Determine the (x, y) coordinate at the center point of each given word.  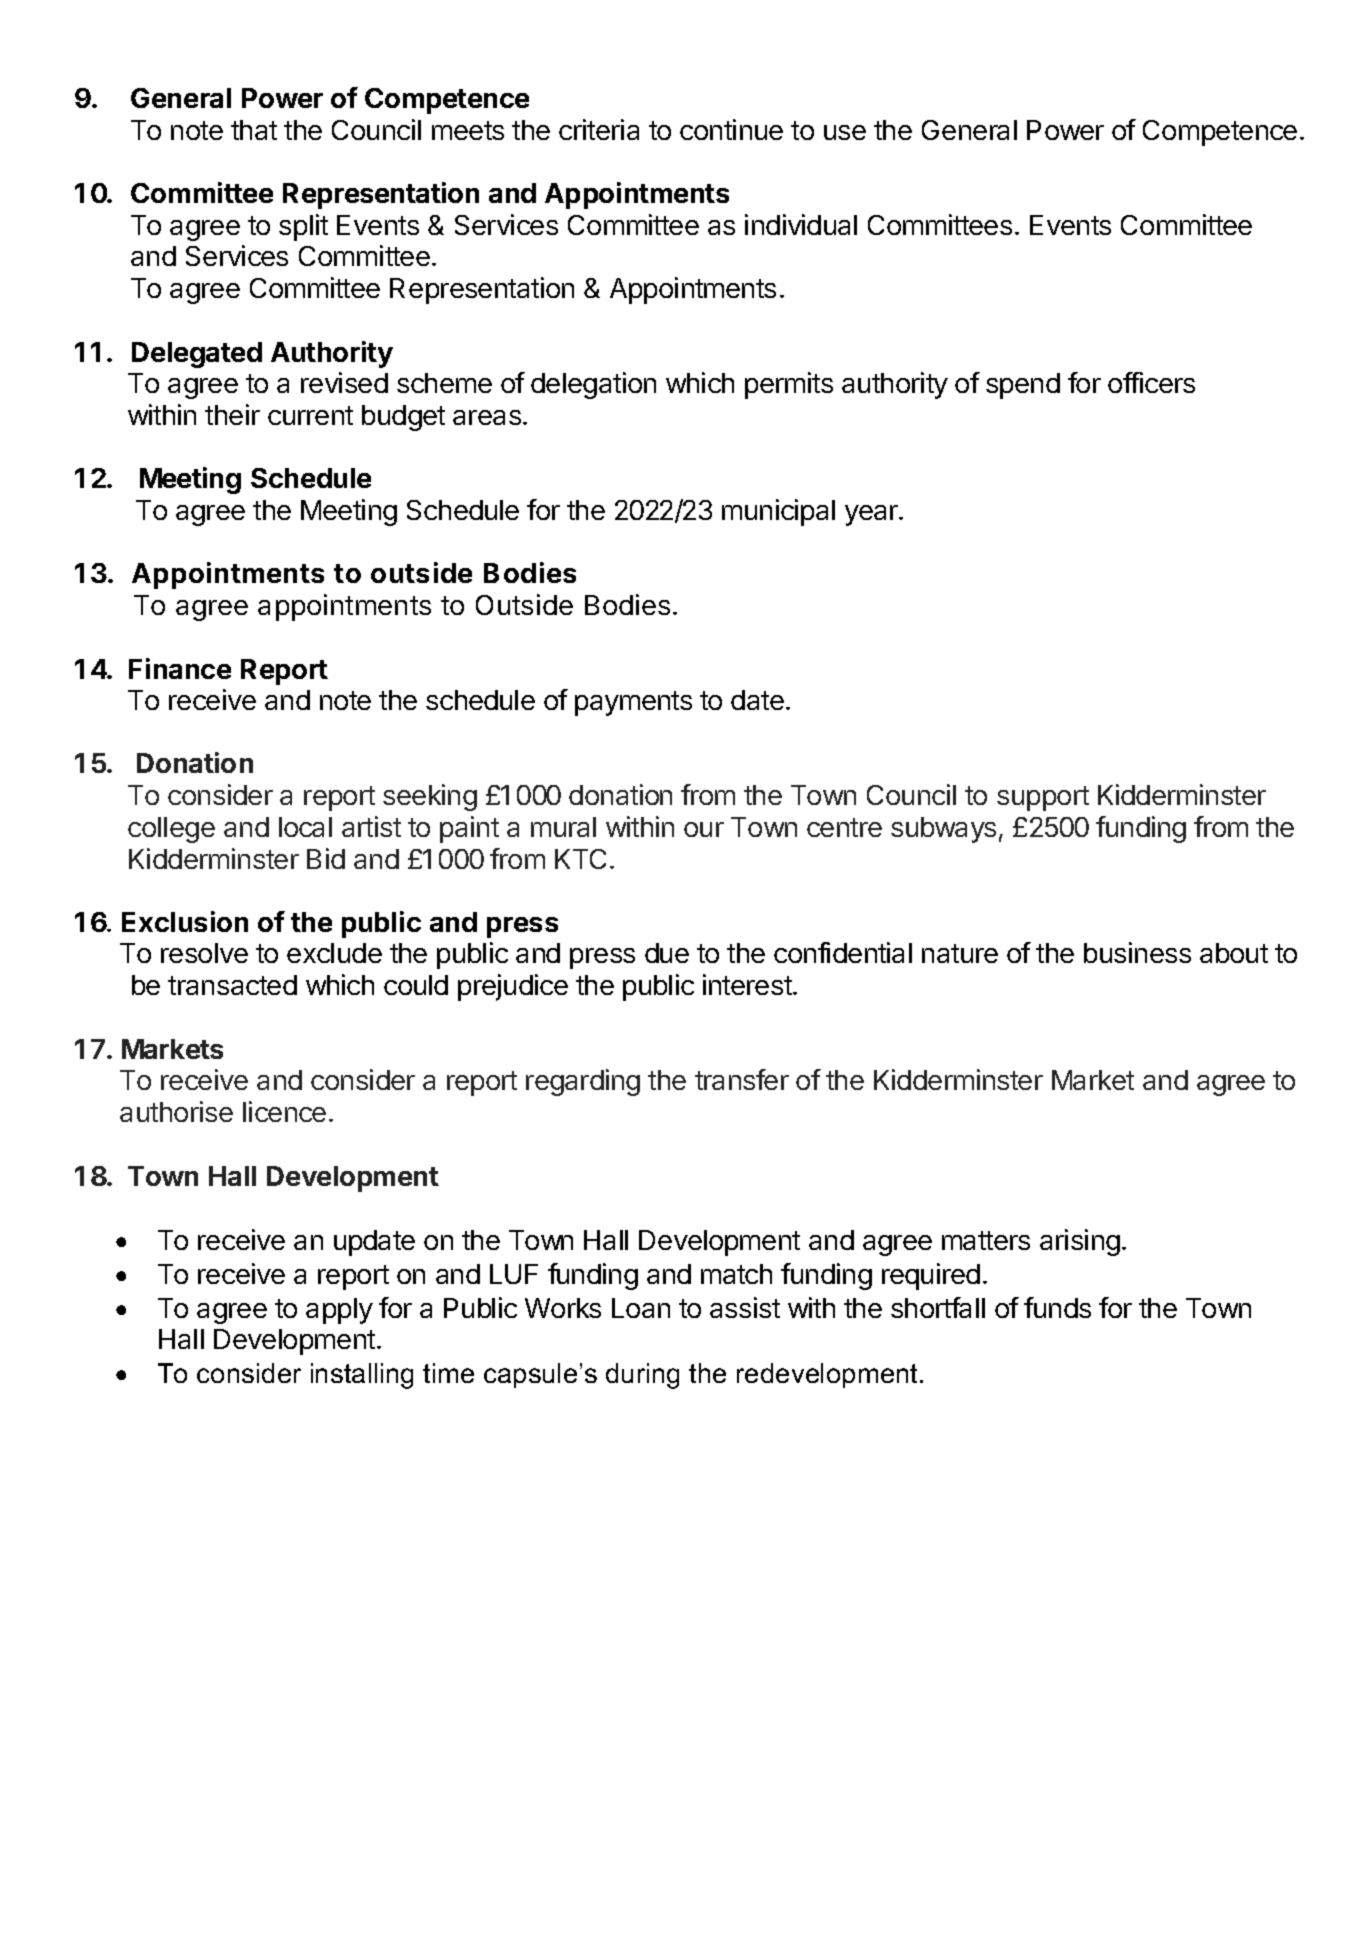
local (305, 827)
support (1043, 798)
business (1137, 952)
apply (339, 1311)
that (254, 130)
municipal (778, 512)
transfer (742, 1079)
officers (1151, 382)
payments (633, 703)
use (845, 132)
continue (731, 129)
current (310, 415)
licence (284, 1111)
